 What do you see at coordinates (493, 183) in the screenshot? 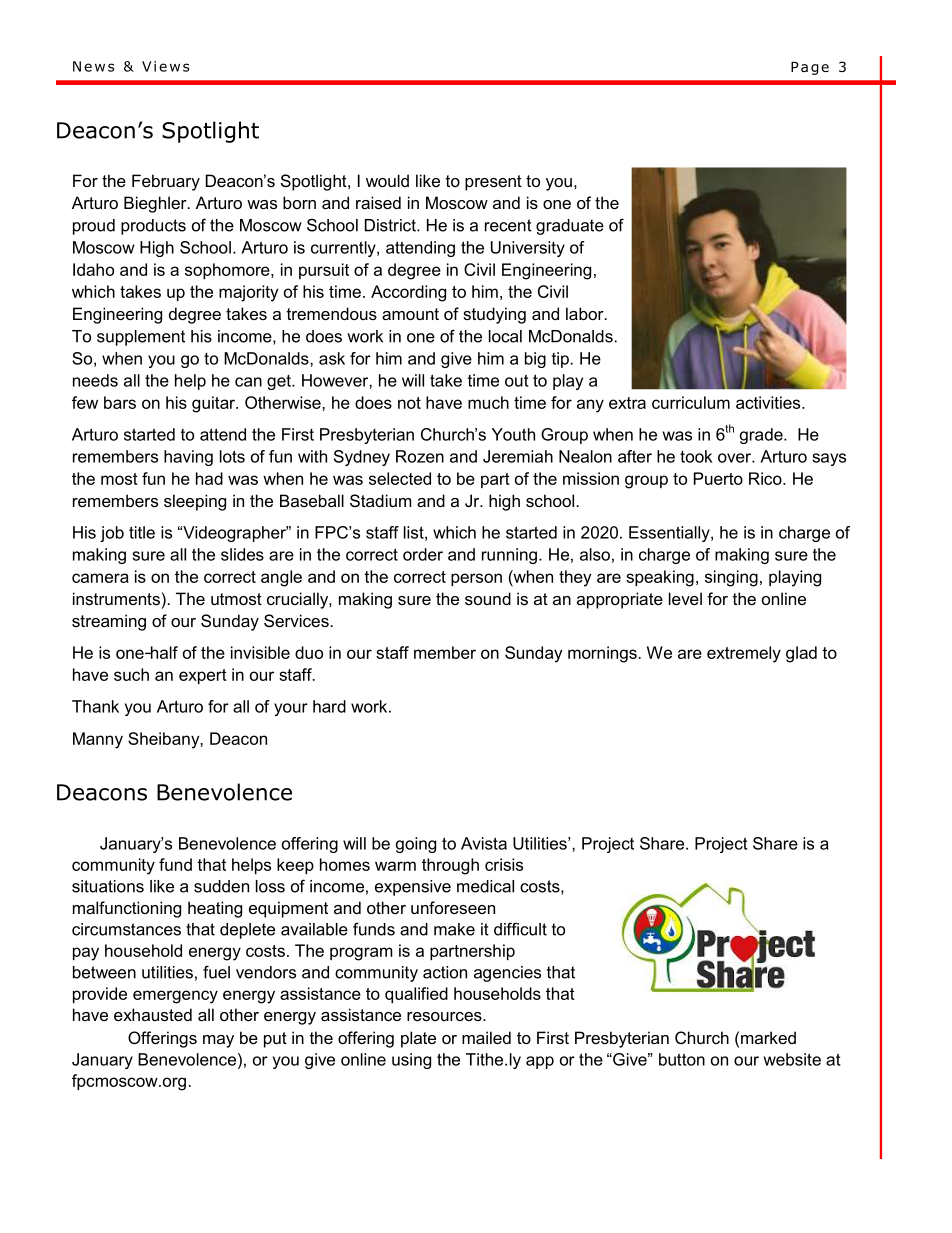
I see `present` at bounding box center [493, 183].
